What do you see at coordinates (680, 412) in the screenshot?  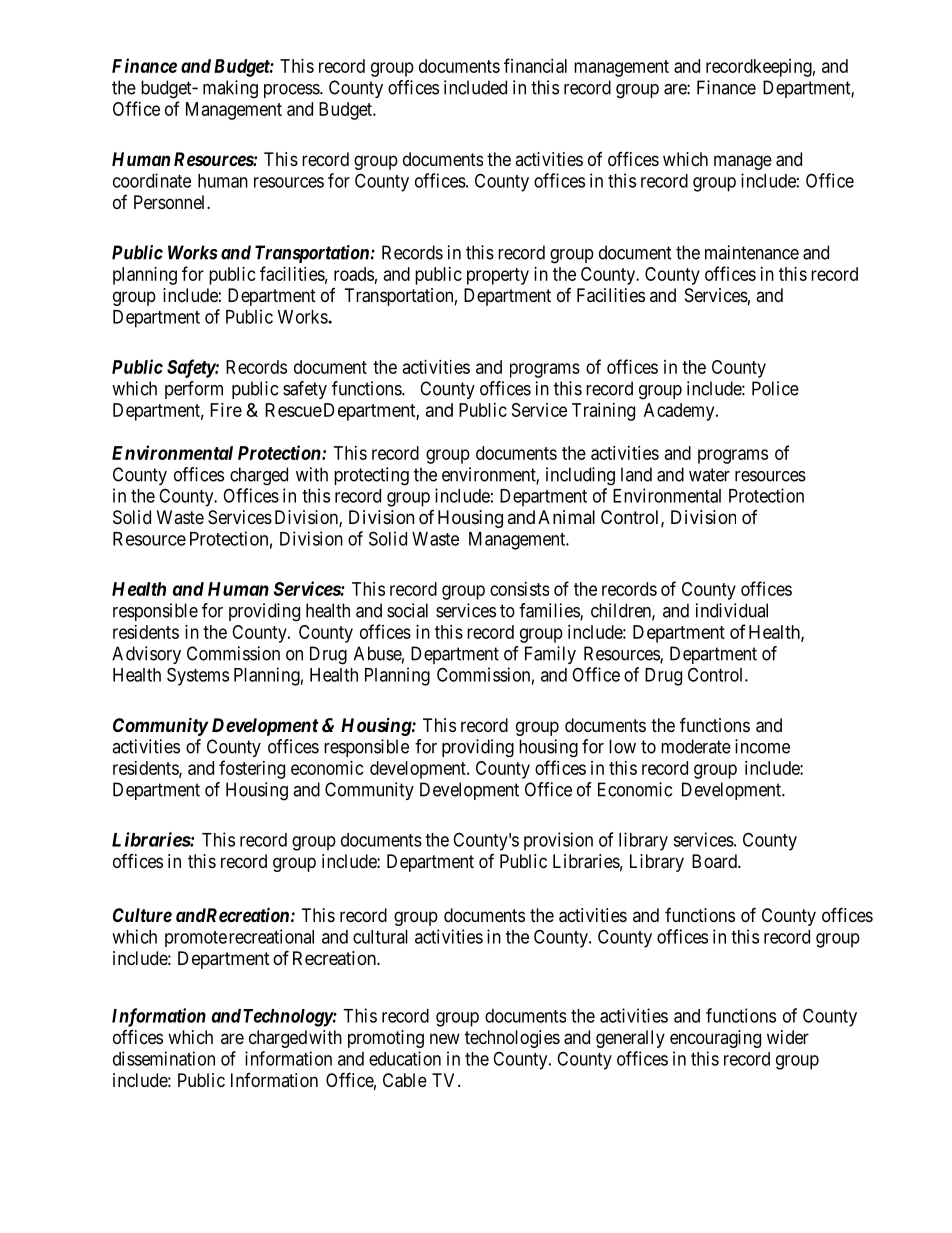 I see `Academy` at bounding box center [680, 412].
